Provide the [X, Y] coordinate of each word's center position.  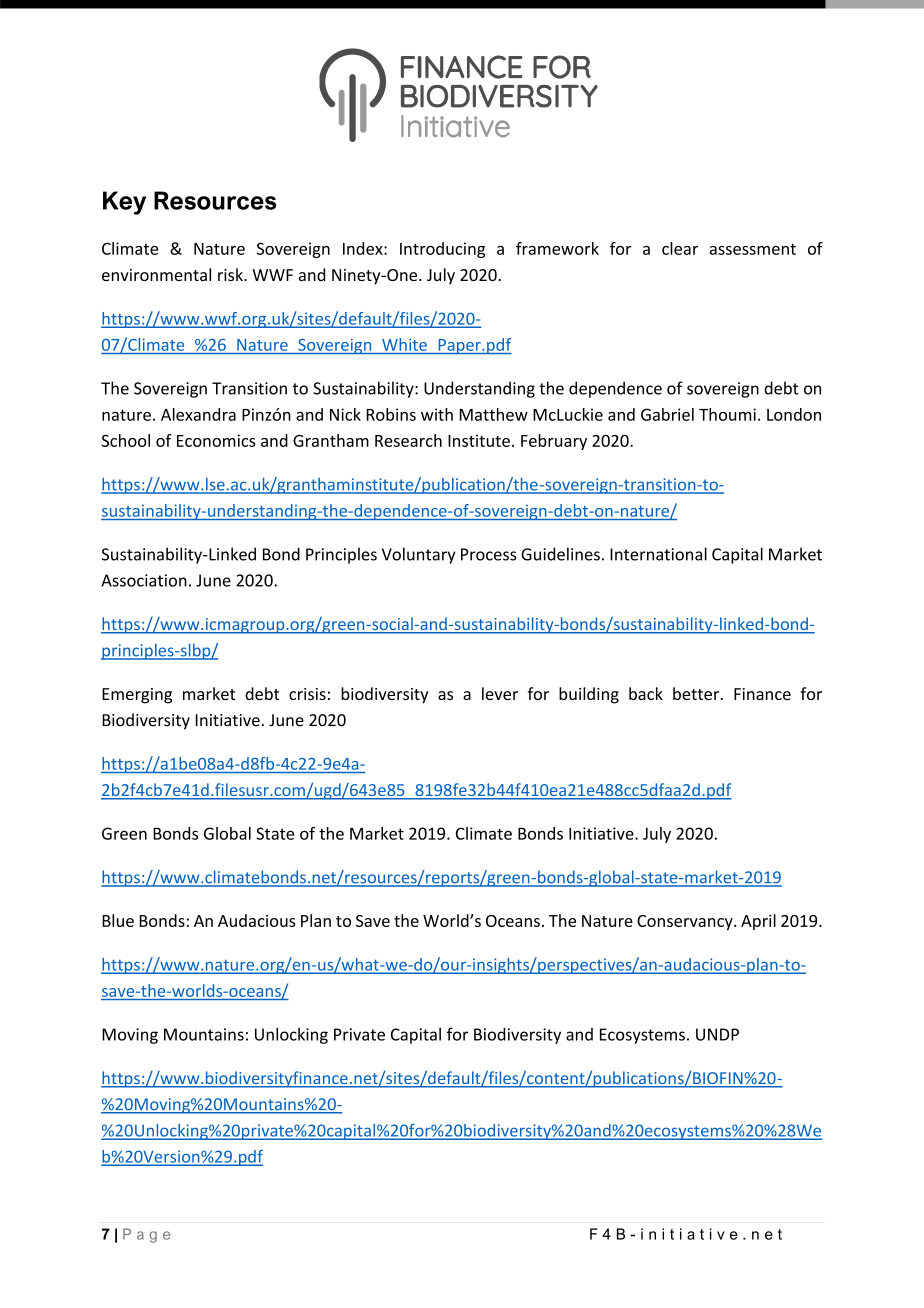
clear [680, 248]
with [437, 414]
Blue [118, 920]
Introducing [442, 250]
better [697, 693]
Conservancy [686, 922]
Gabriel [667, 414]
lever [500, 693]
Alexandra [198, 414]
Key [124, 203]
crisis [307, 694]
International [658, 554]
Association [144, 580]
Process [488, 554]
